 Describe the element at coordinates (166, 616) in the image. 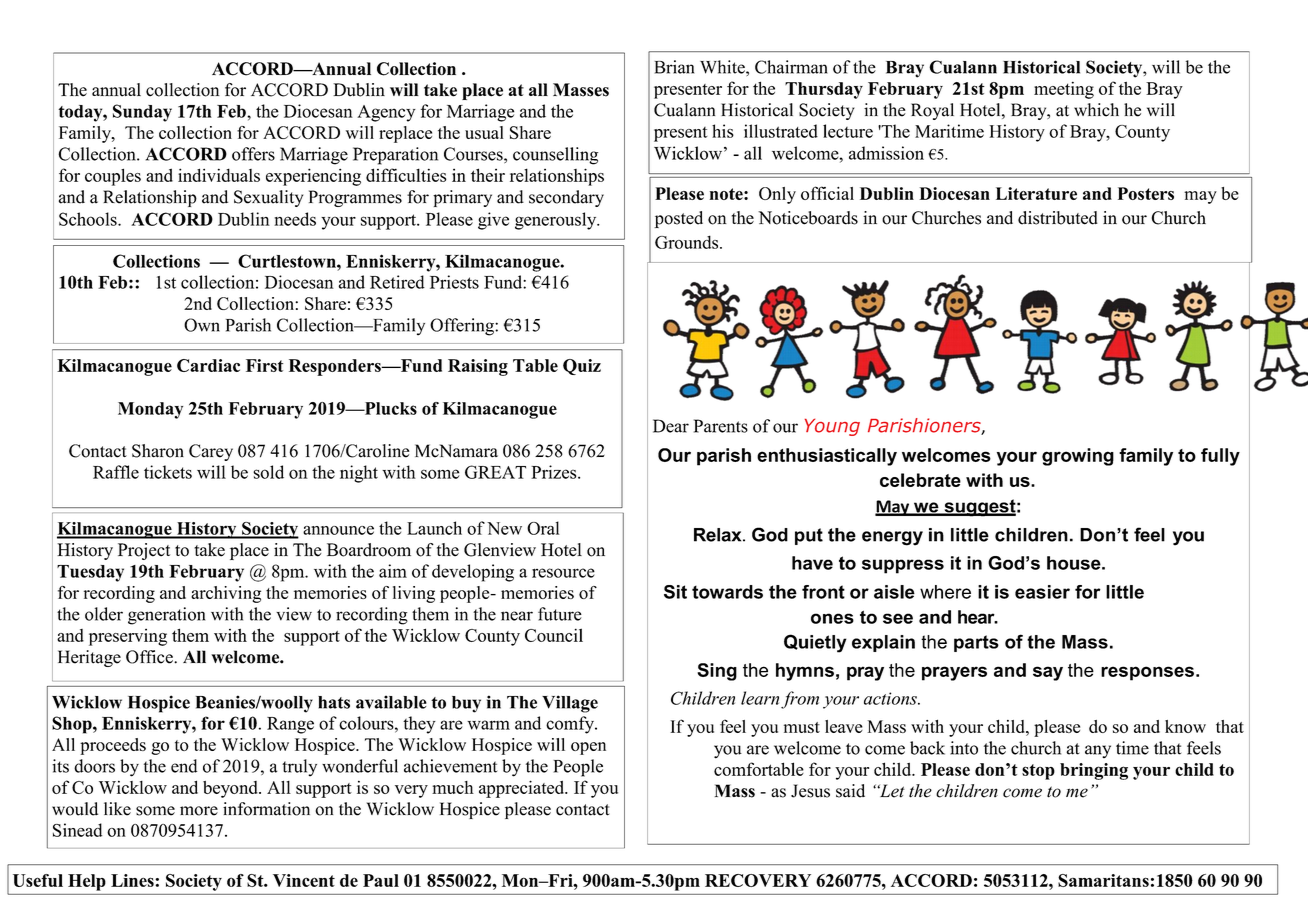

I see `generation` at that location.
